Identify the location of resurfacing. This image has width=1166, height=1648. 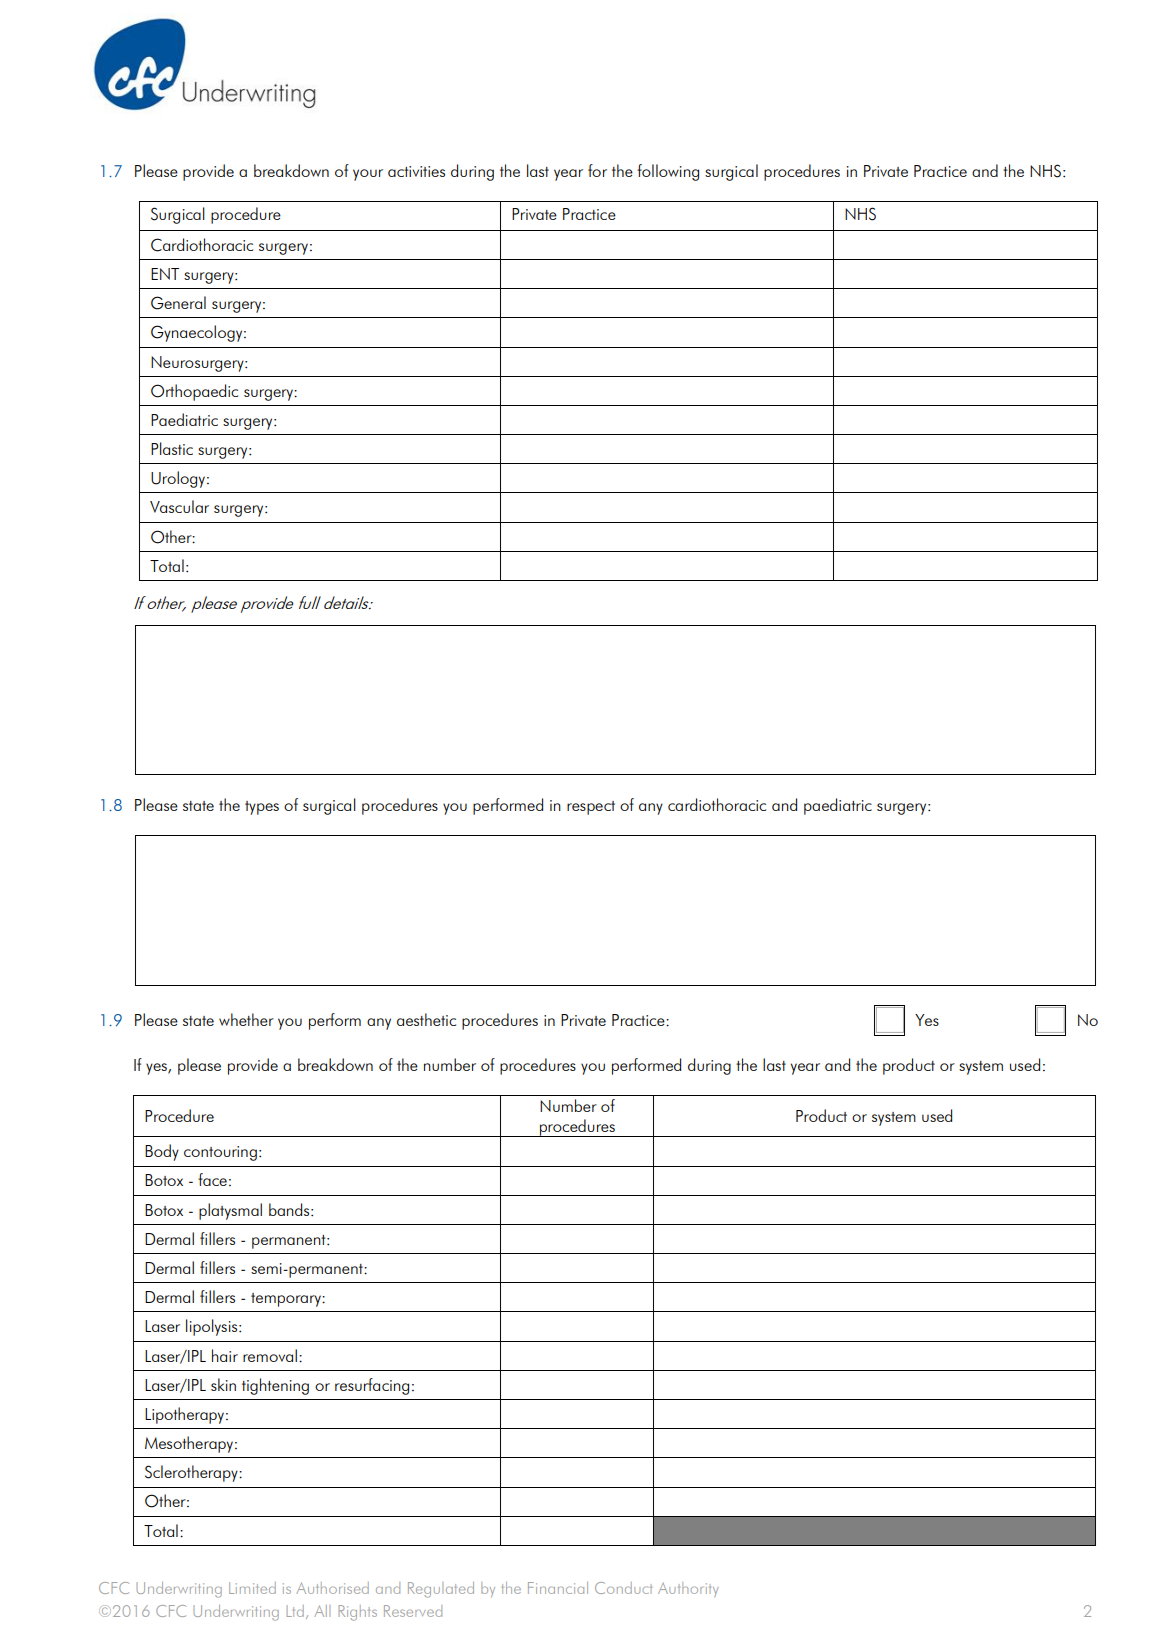
(372, 1386).
